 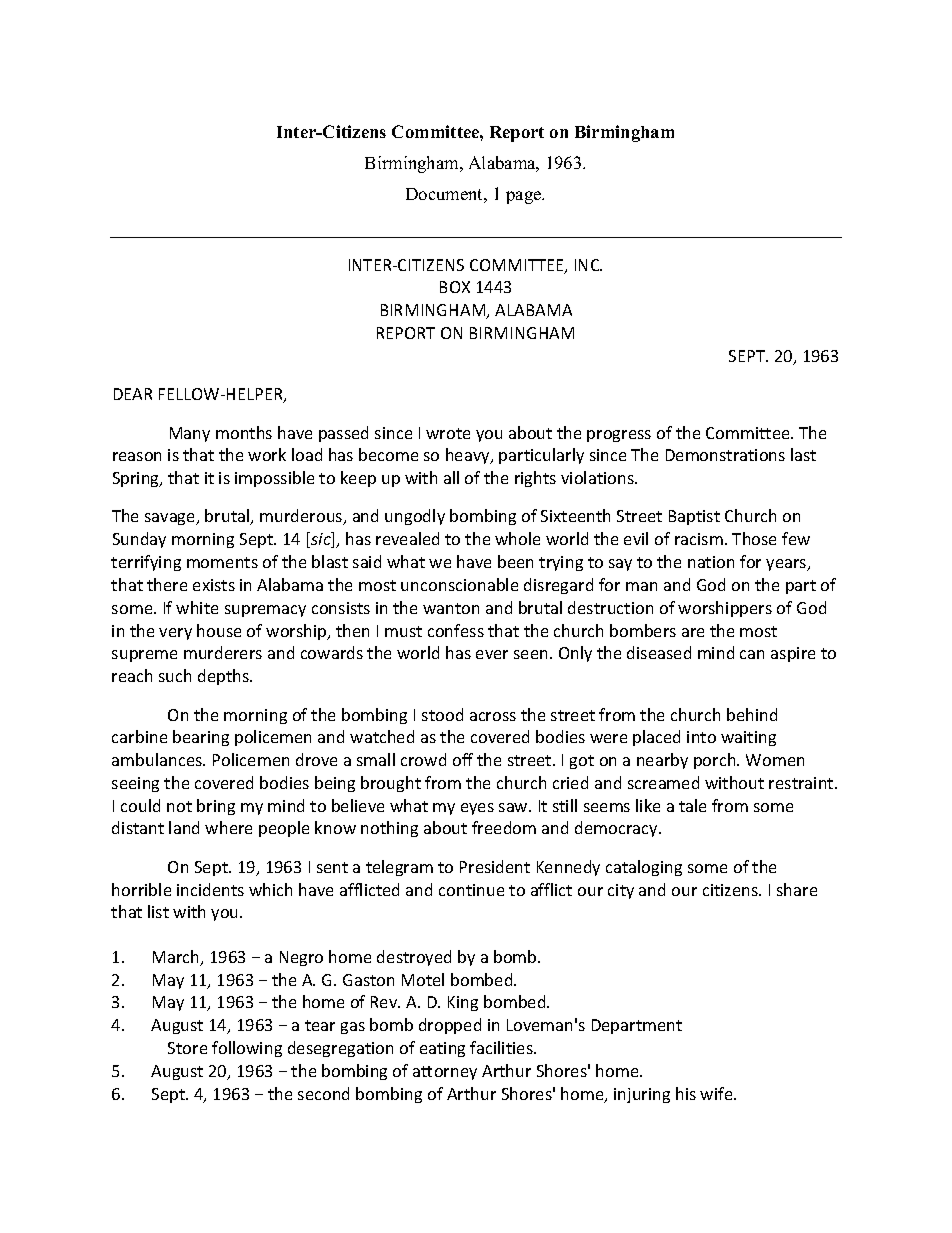 What do you see at coordinates (644, 868) in the document?
I see `cataloging` at bounding box center [644, 868].
